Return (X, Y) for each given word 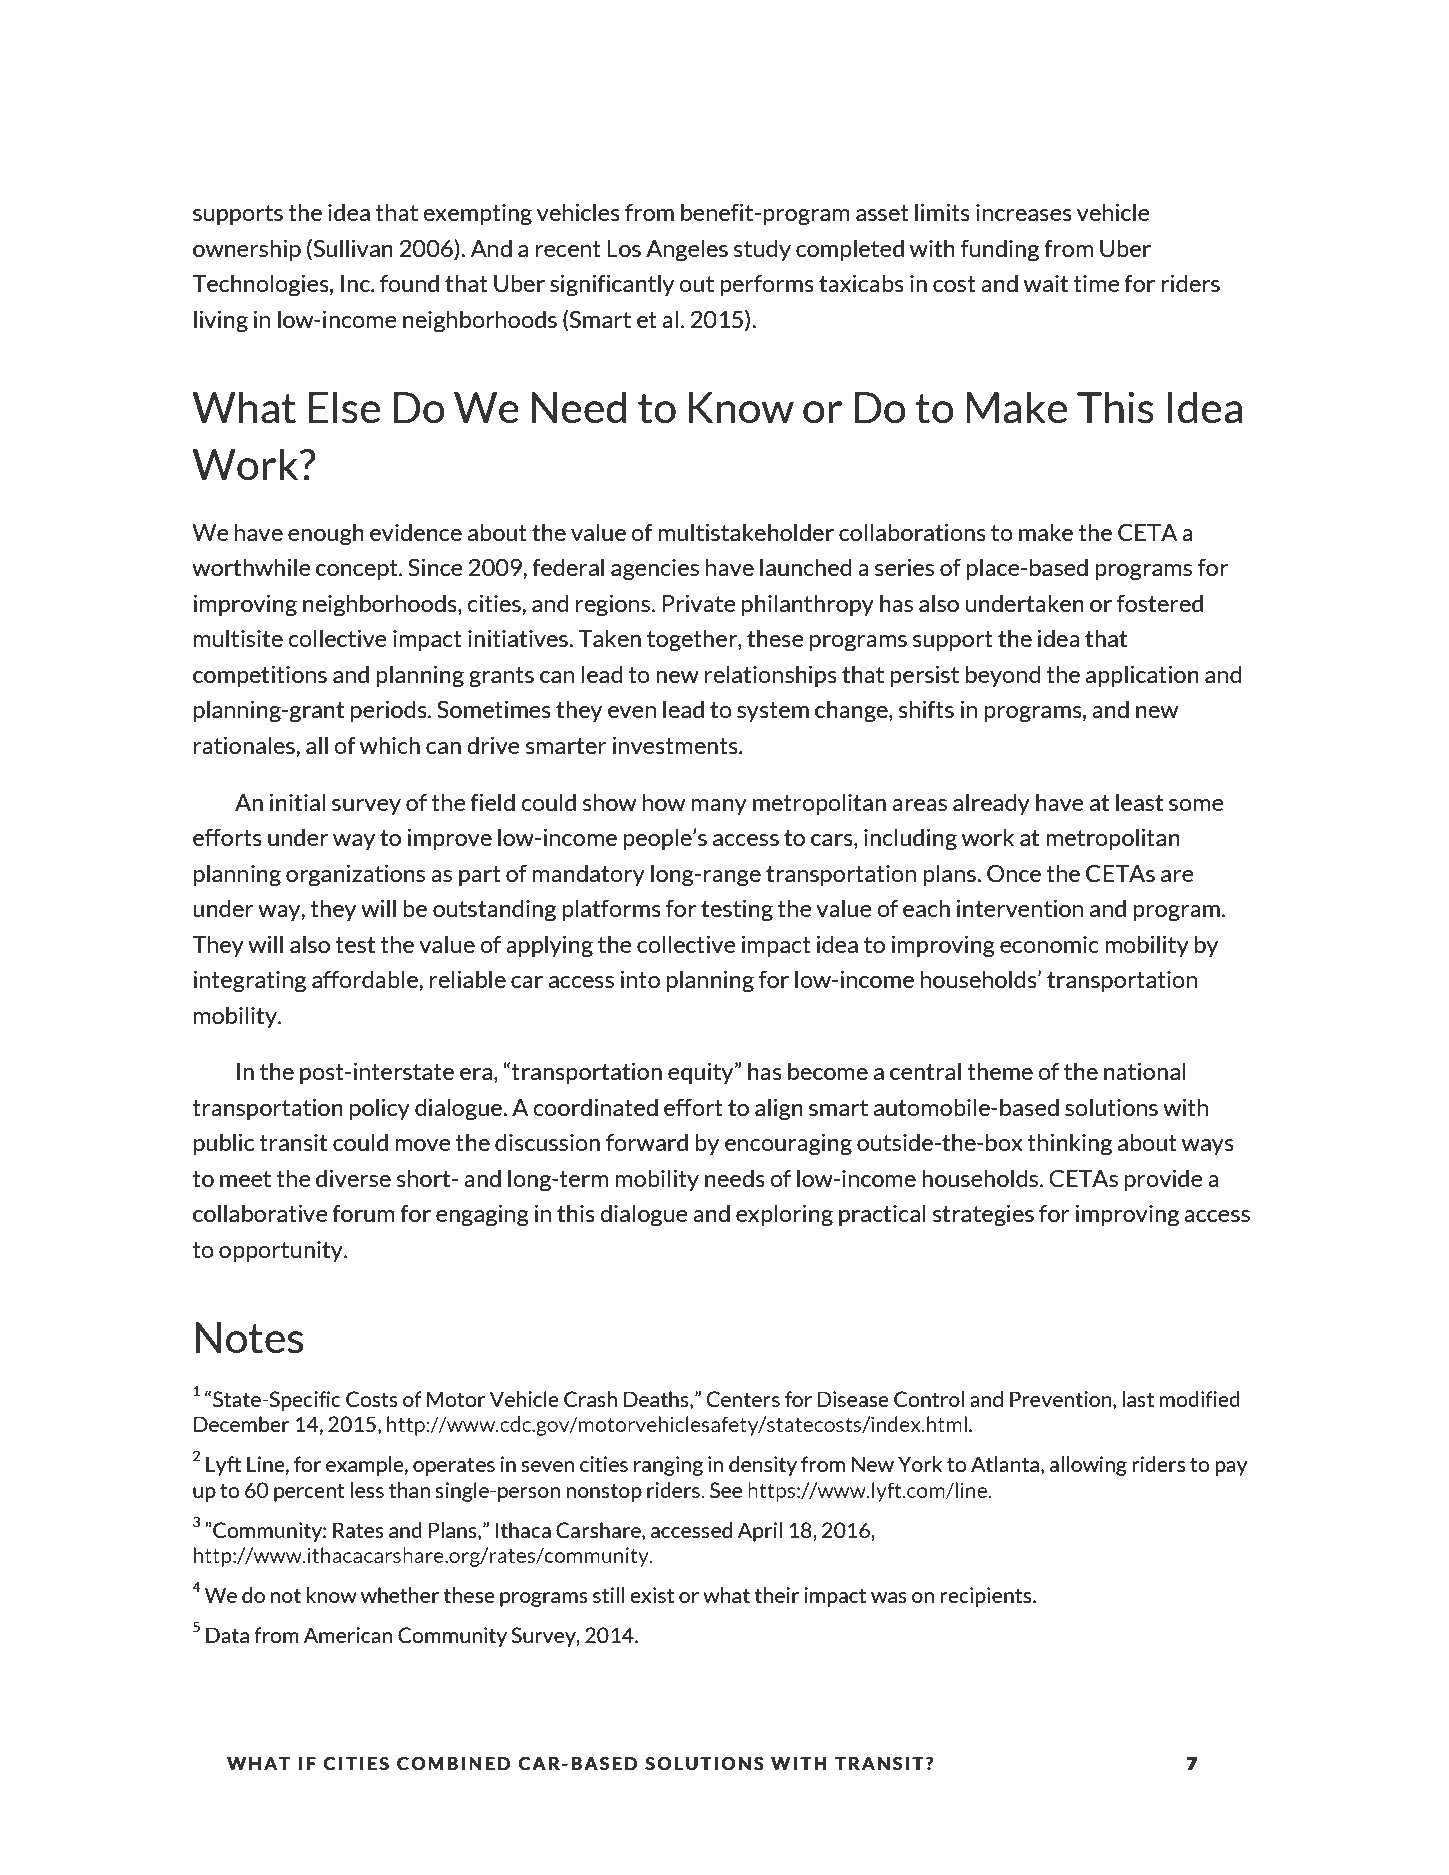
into (640, 979)
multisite (238, 638)
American (348, 1635)
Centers (743, 1399)
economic (1049, 944)
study (762, 250)
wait (1046, 283)
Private (699, 603)
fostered (1160, 603)
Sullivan (352, 249)
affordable (366, 979)
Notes (249, 1338)
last (1138, 1399)
